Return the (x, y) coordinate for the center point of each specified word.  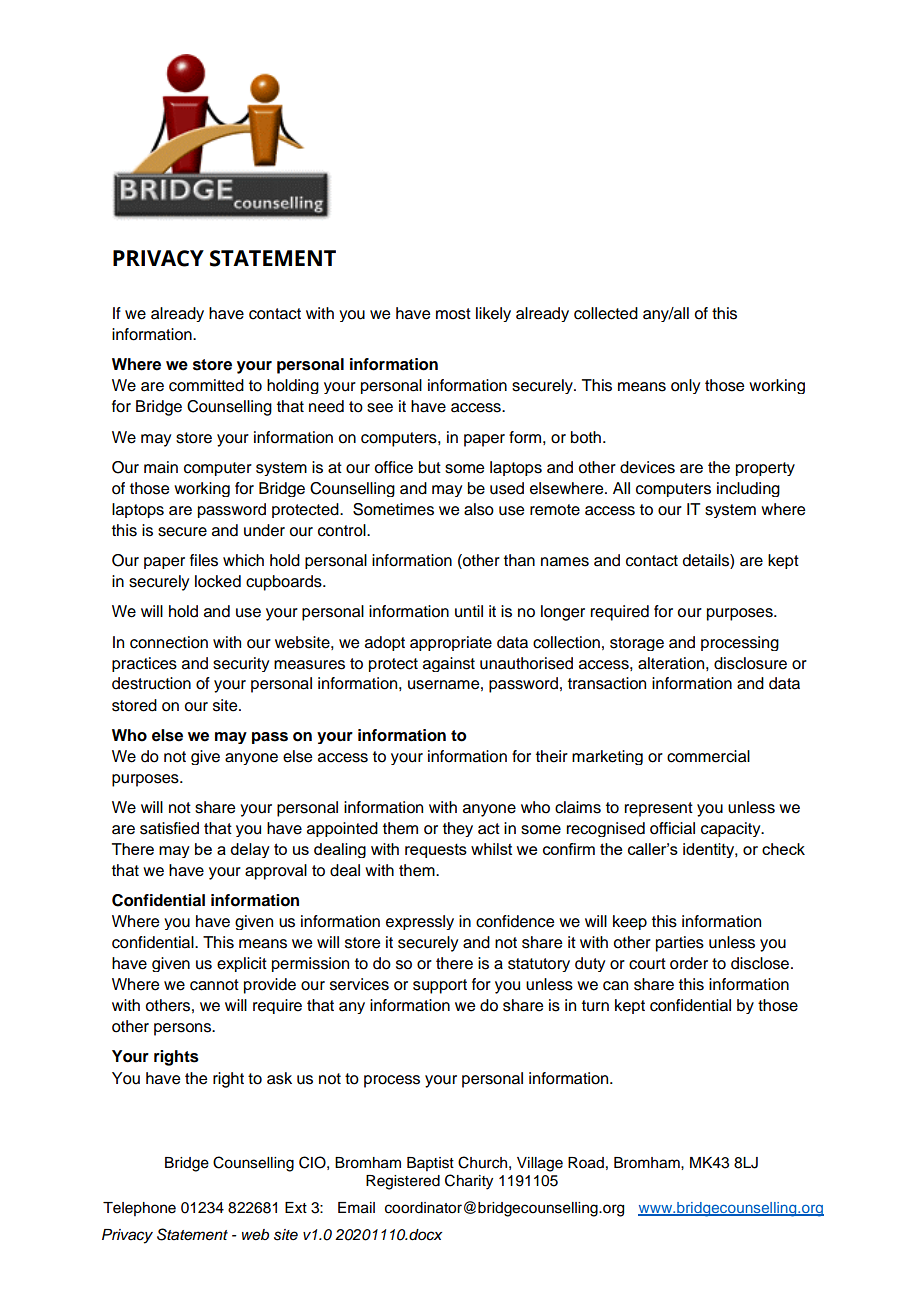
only (685, 386)
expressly (420, 922)
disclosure (750, 663)
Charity (469, 1182)
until (469, 611)
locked (218, 581)
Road (586, 1163)
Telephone (139, 1209)
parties (680, 944)
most (453, 314)
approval (276, 872)
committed (206, 385)
